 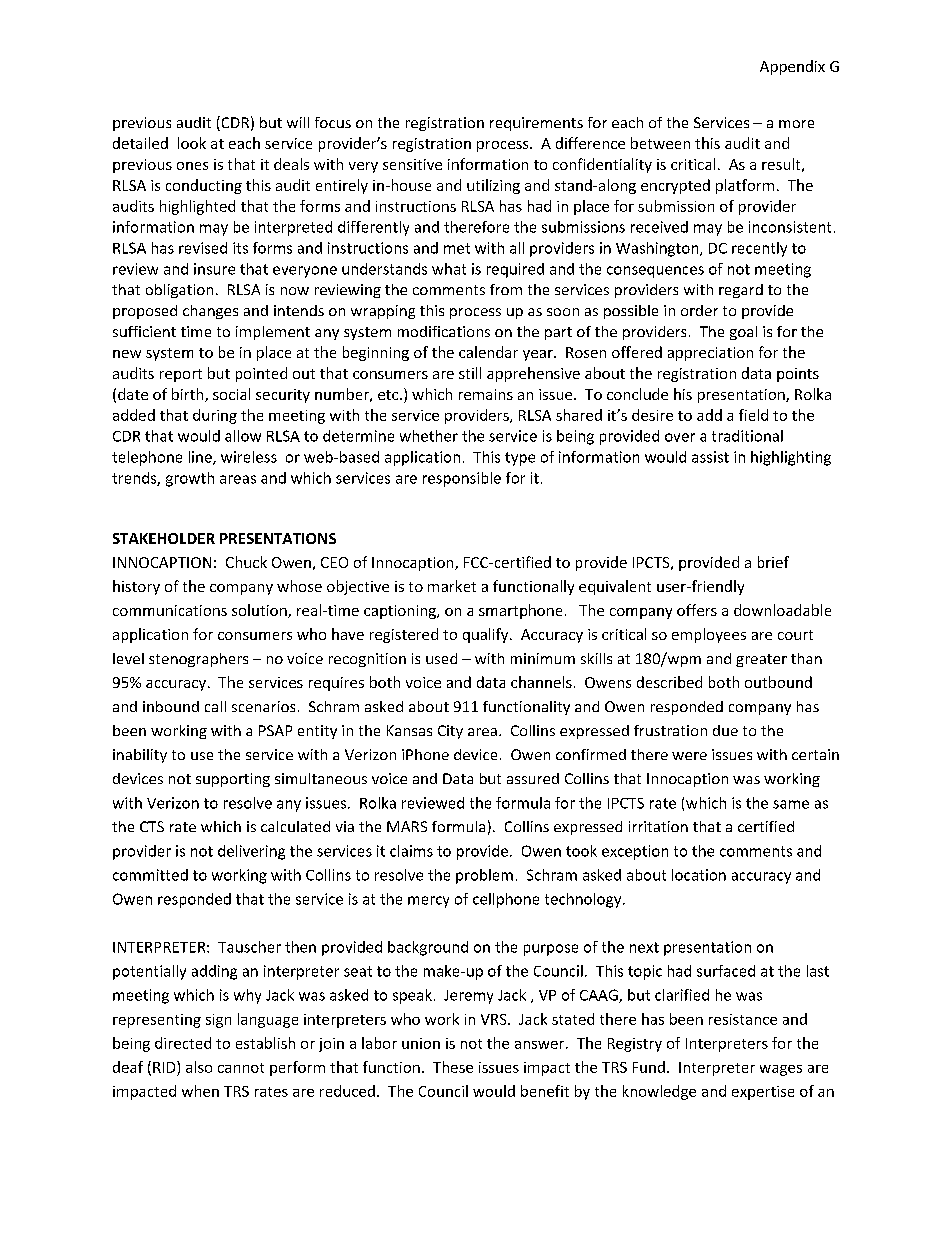 I want to click on brief, so click(x=773, y=562).
